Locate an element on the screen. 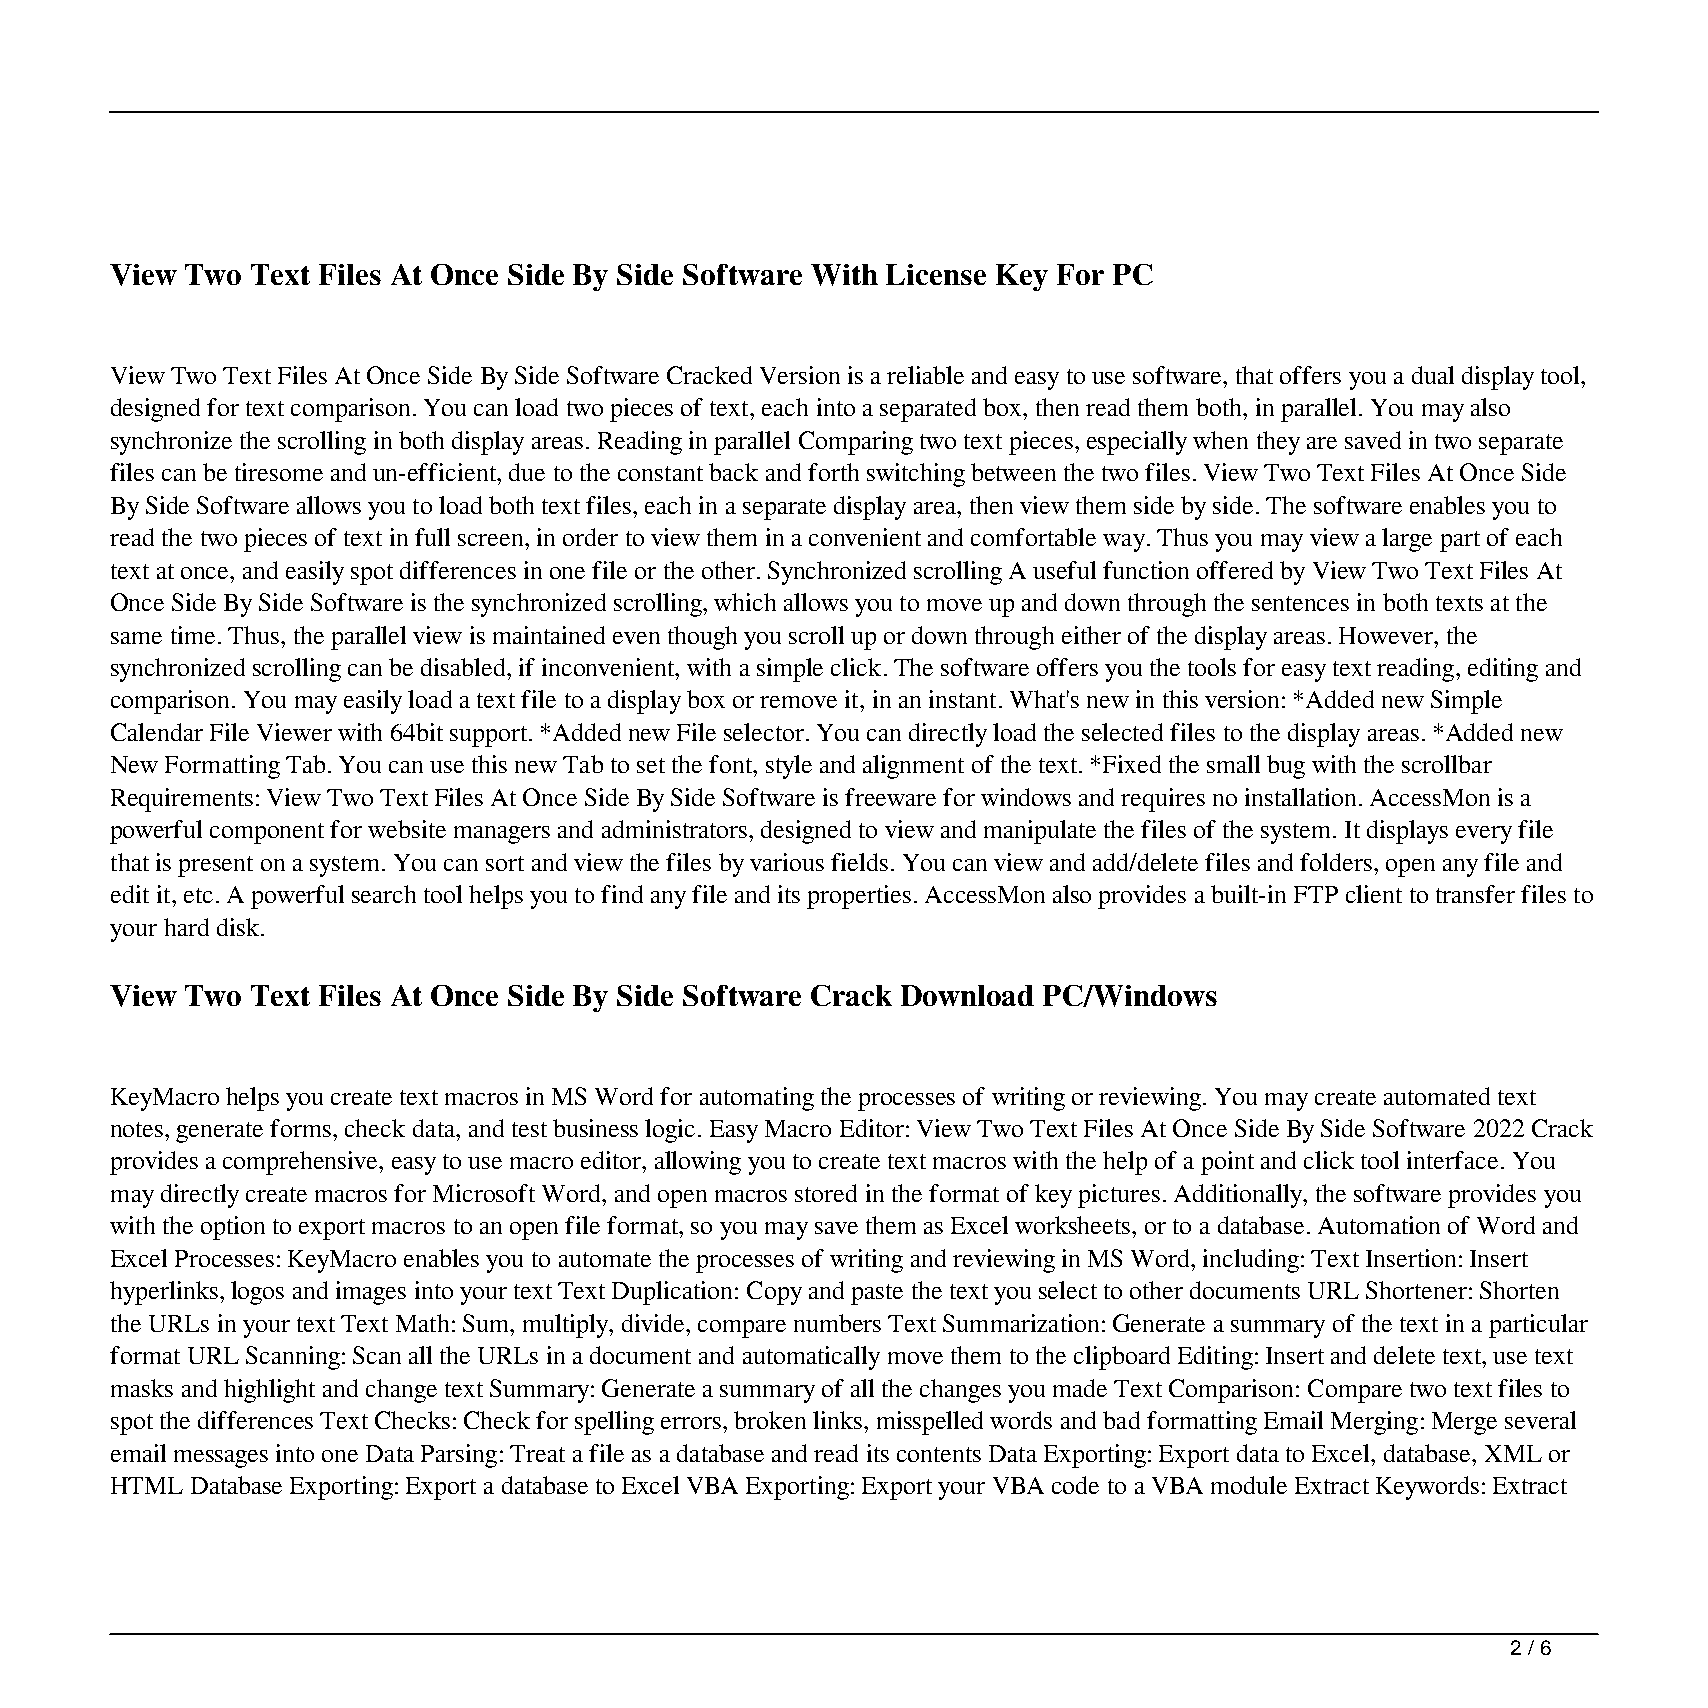 The height and width of the screenshot is (1708, 1708). messages is located at coordinates (221, 1459).
